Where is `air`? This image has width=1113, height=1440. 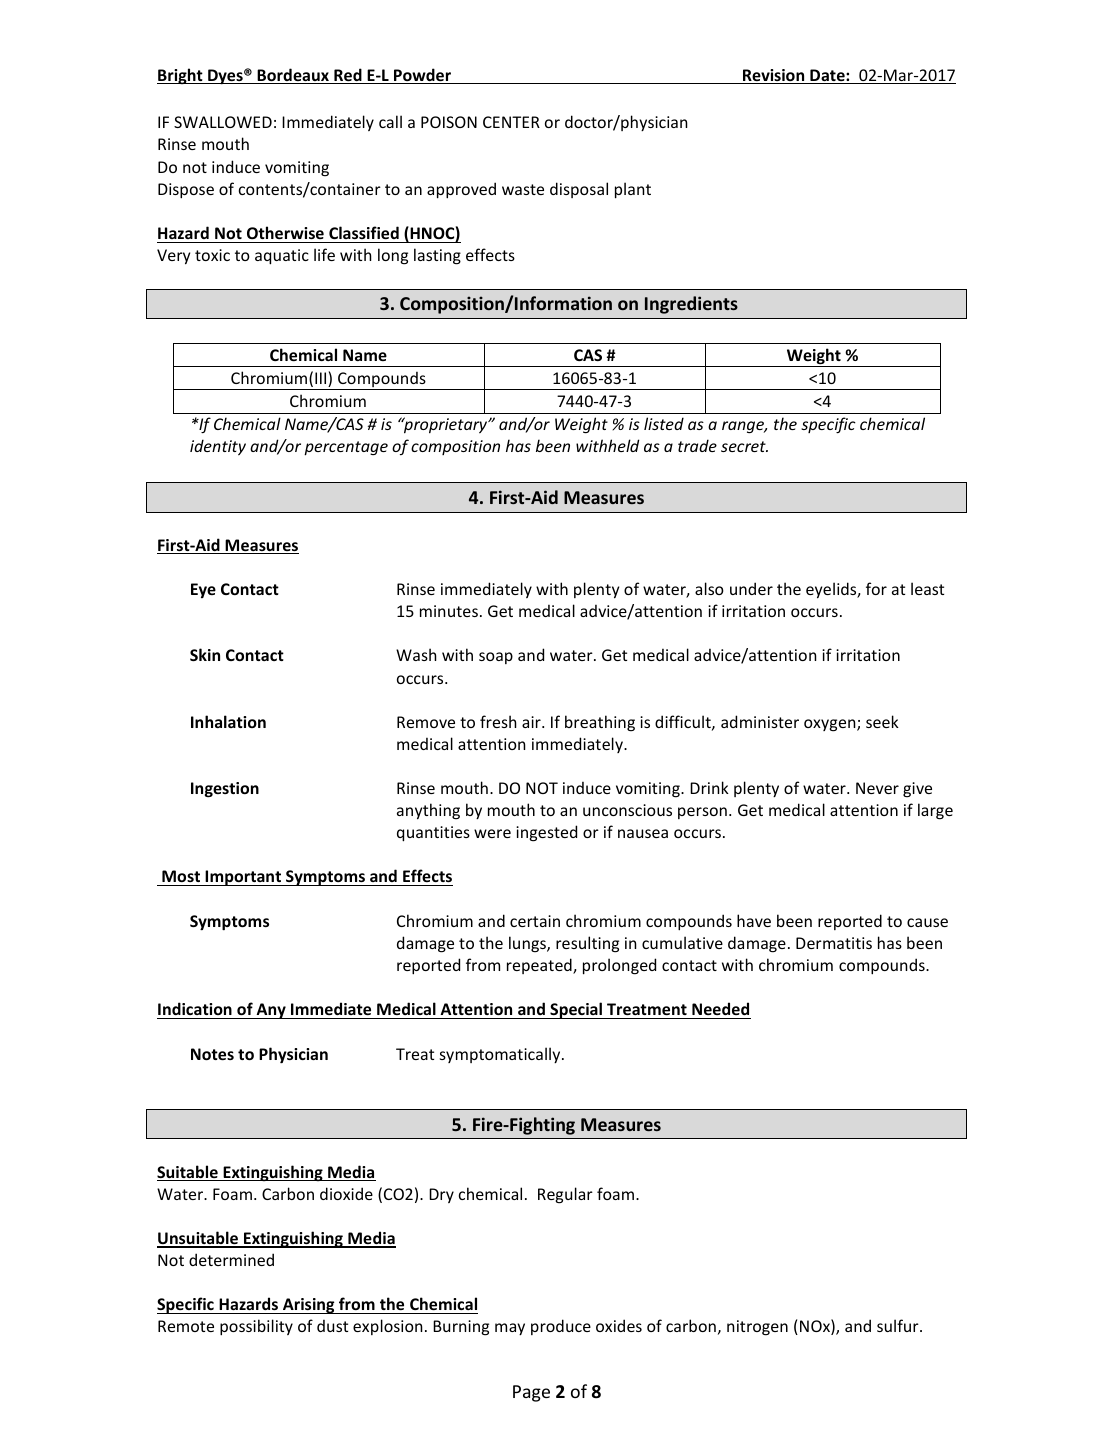
air is located at coordinates (532, 722).
